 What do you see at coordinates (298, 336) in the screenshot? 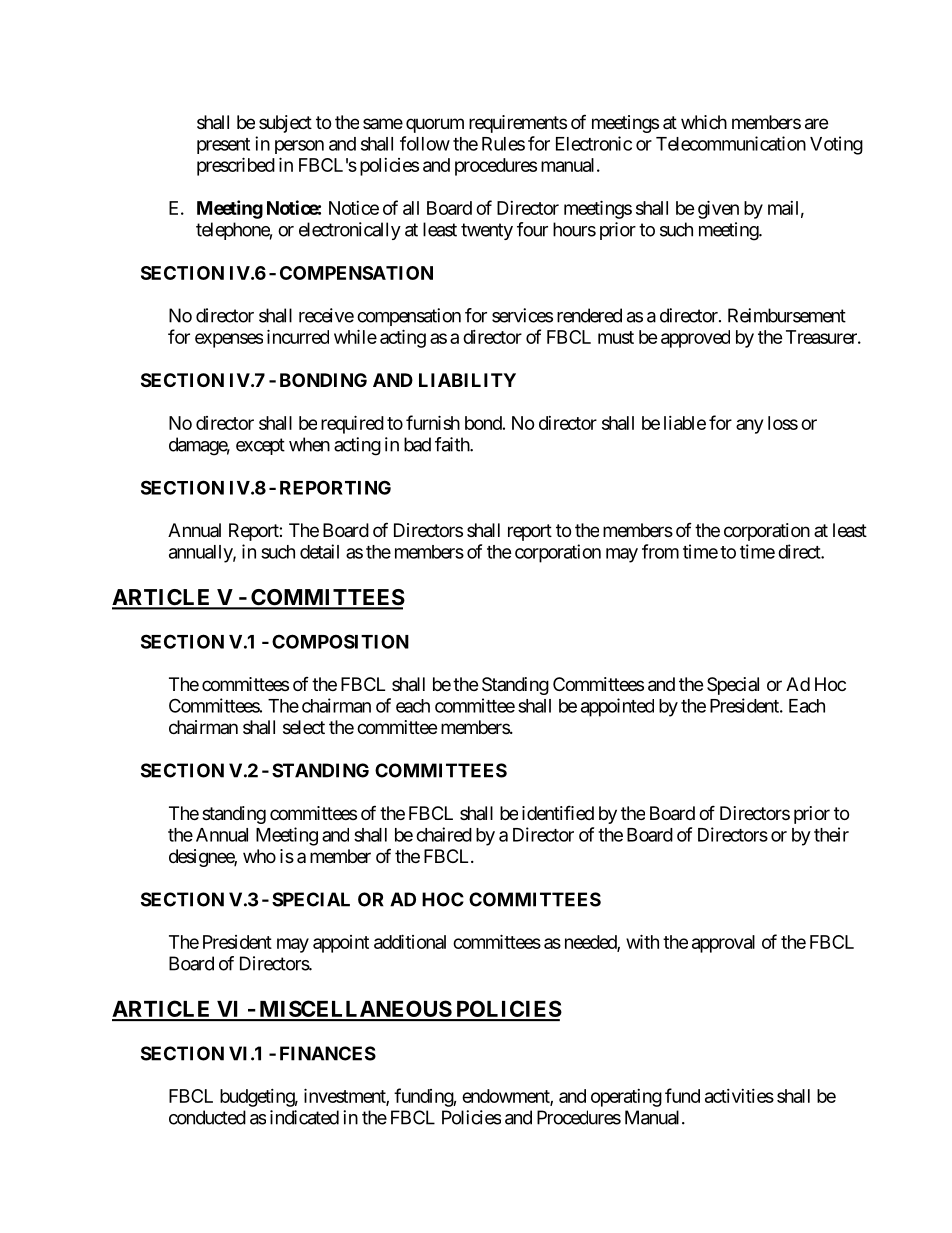
I see `incurred` at bounding box center [298, 336].
